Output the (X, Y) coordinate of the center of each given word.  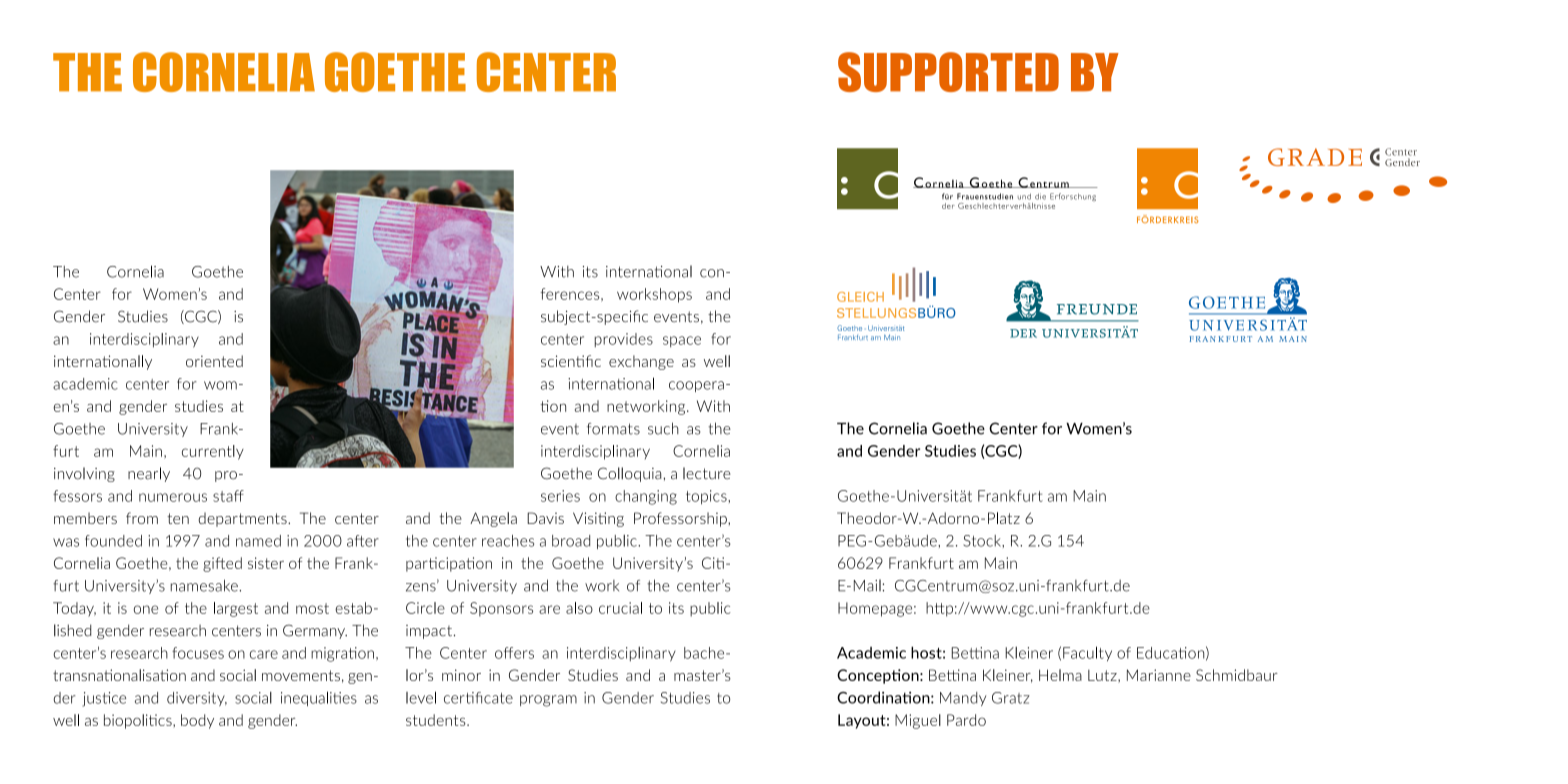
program (548, 701)
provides (623, 340)
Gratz (1011, 698)
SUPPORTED (948, 72)
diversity (197, 699)
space (682, 341)
